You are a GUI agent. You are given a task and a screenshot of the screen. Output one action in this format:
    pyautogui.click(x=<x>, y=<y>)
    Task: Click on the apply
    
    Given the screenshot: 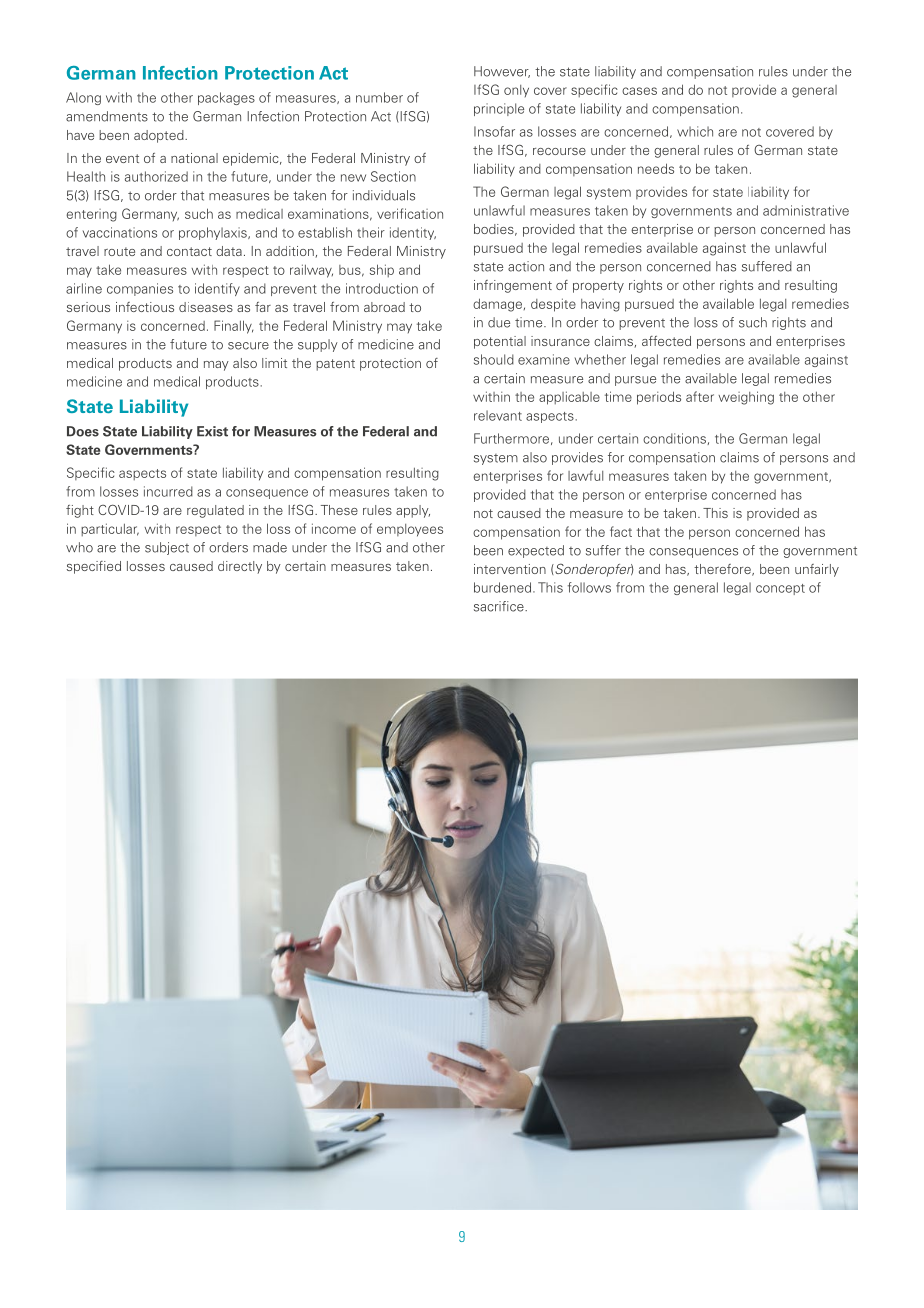 What is the action you would take?
    pyautogui.click(x=413, y=511)
